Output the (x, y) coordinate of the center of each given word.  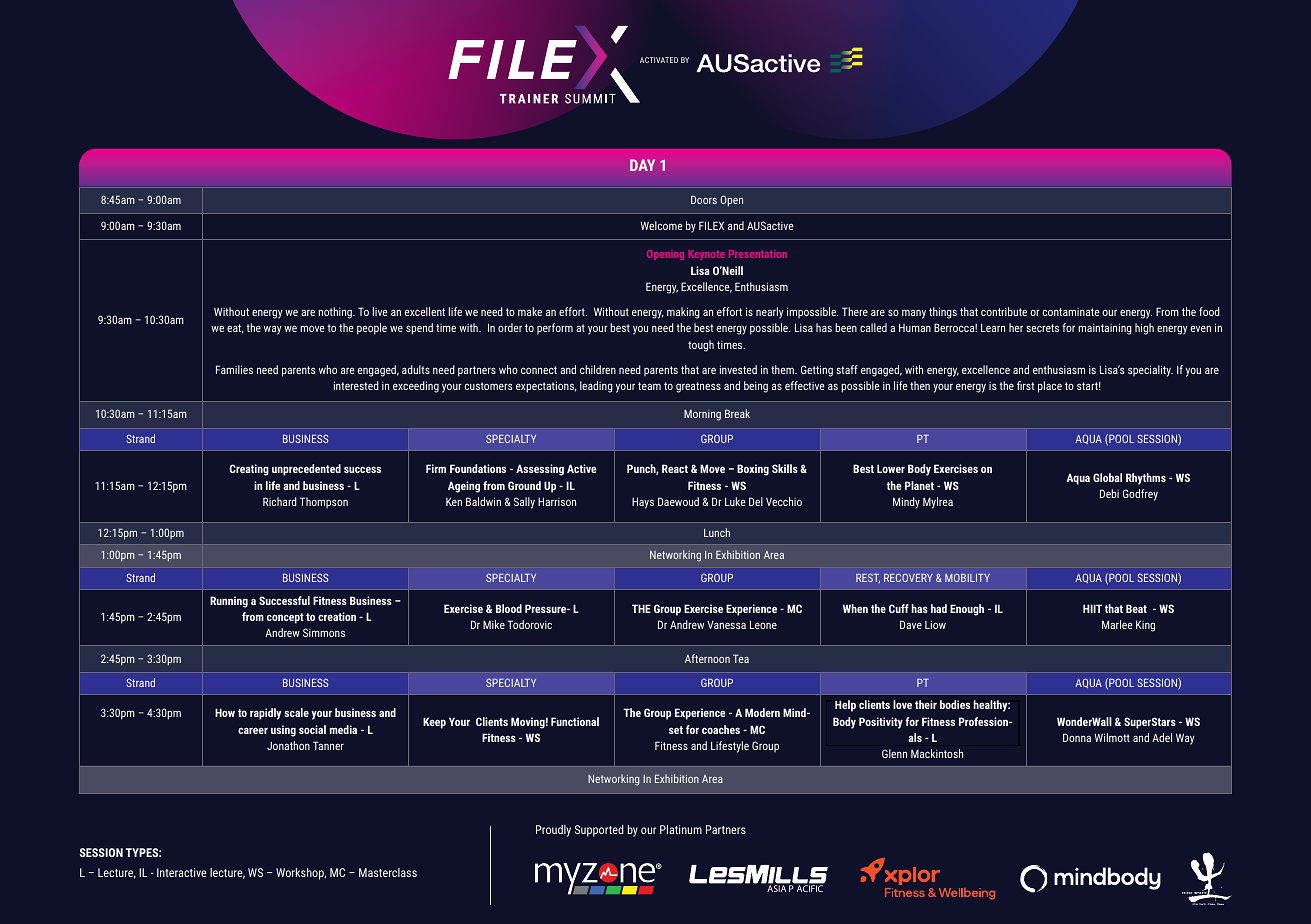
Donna (1077, 737)
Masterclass (388, 872)
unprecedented (306, 470)
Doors (704, 199)
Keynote (706, 255)
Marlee (1117, 624)
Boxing (753, 470)
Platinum (681, 829)
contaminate (1071, 312)
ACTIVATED (659, 60)
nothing (336, 313)
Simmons (324, 632)
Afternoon (707, 658)
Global (1107, 477)
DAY (642, 165)
